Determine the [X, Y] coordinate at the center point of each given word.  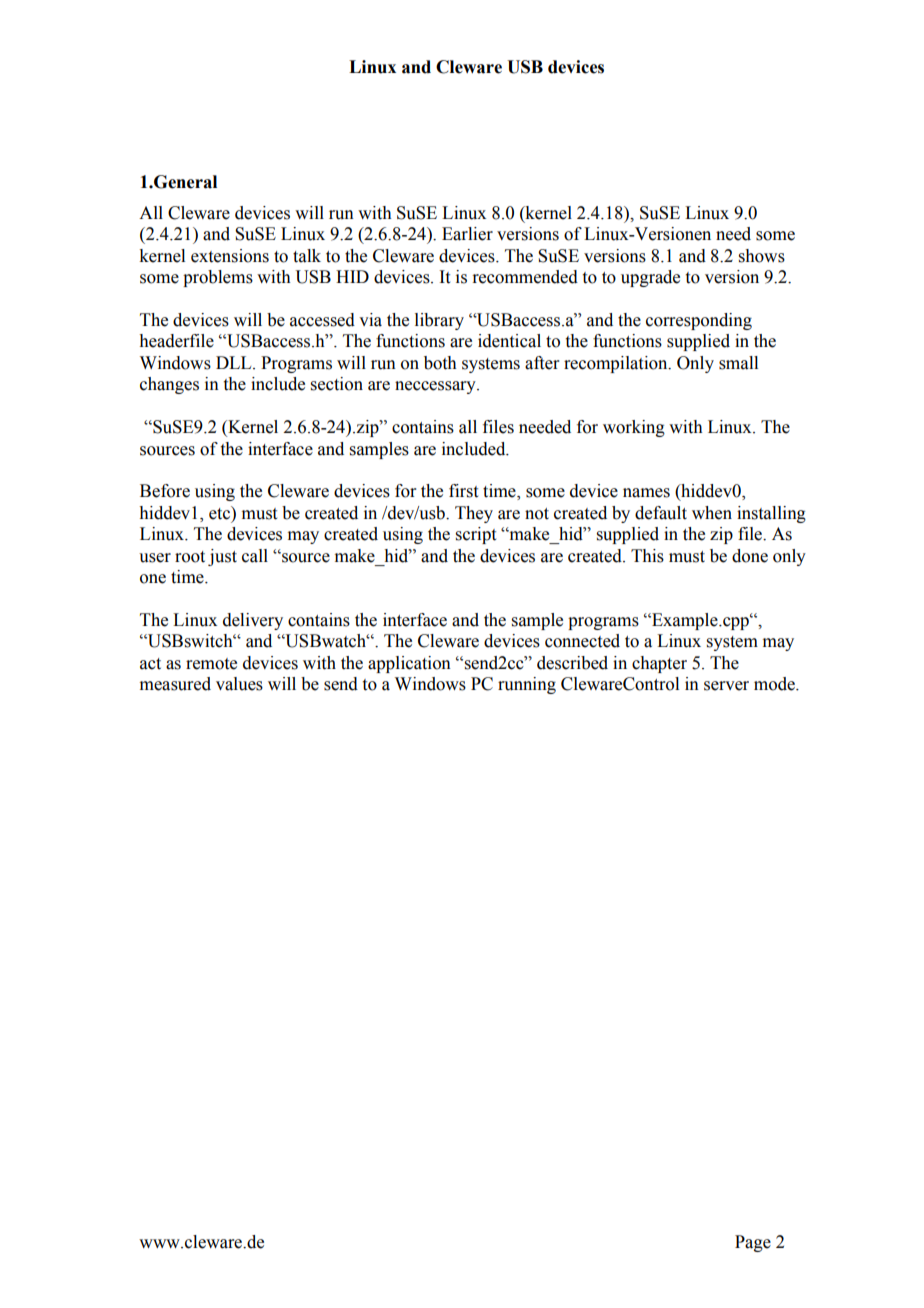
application [409, 664]
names [646, 493]
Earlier [467, 234]
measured [175, 684]
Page [753, 1243]
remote [211, 664]
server [726, 686]
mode [775, 684]
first [463, 491]
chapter [659, 664]
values [239, 684]
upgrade [650, 278]
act [150, 664]
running [527, 685]
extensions [230, 256]
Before [165, 491]
